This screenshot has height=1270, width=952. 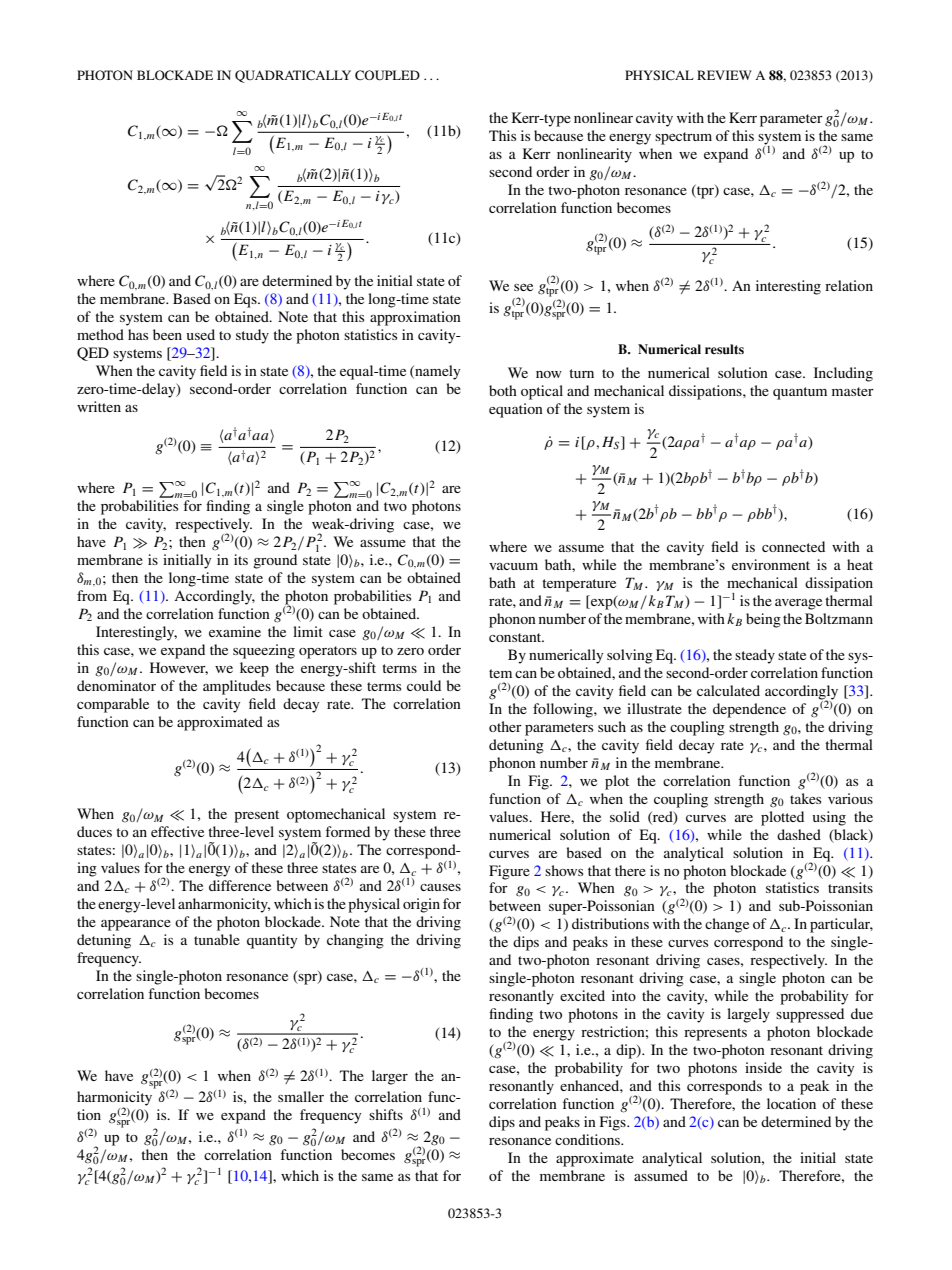 I want to click on effective, so click(x=177, y=831).
